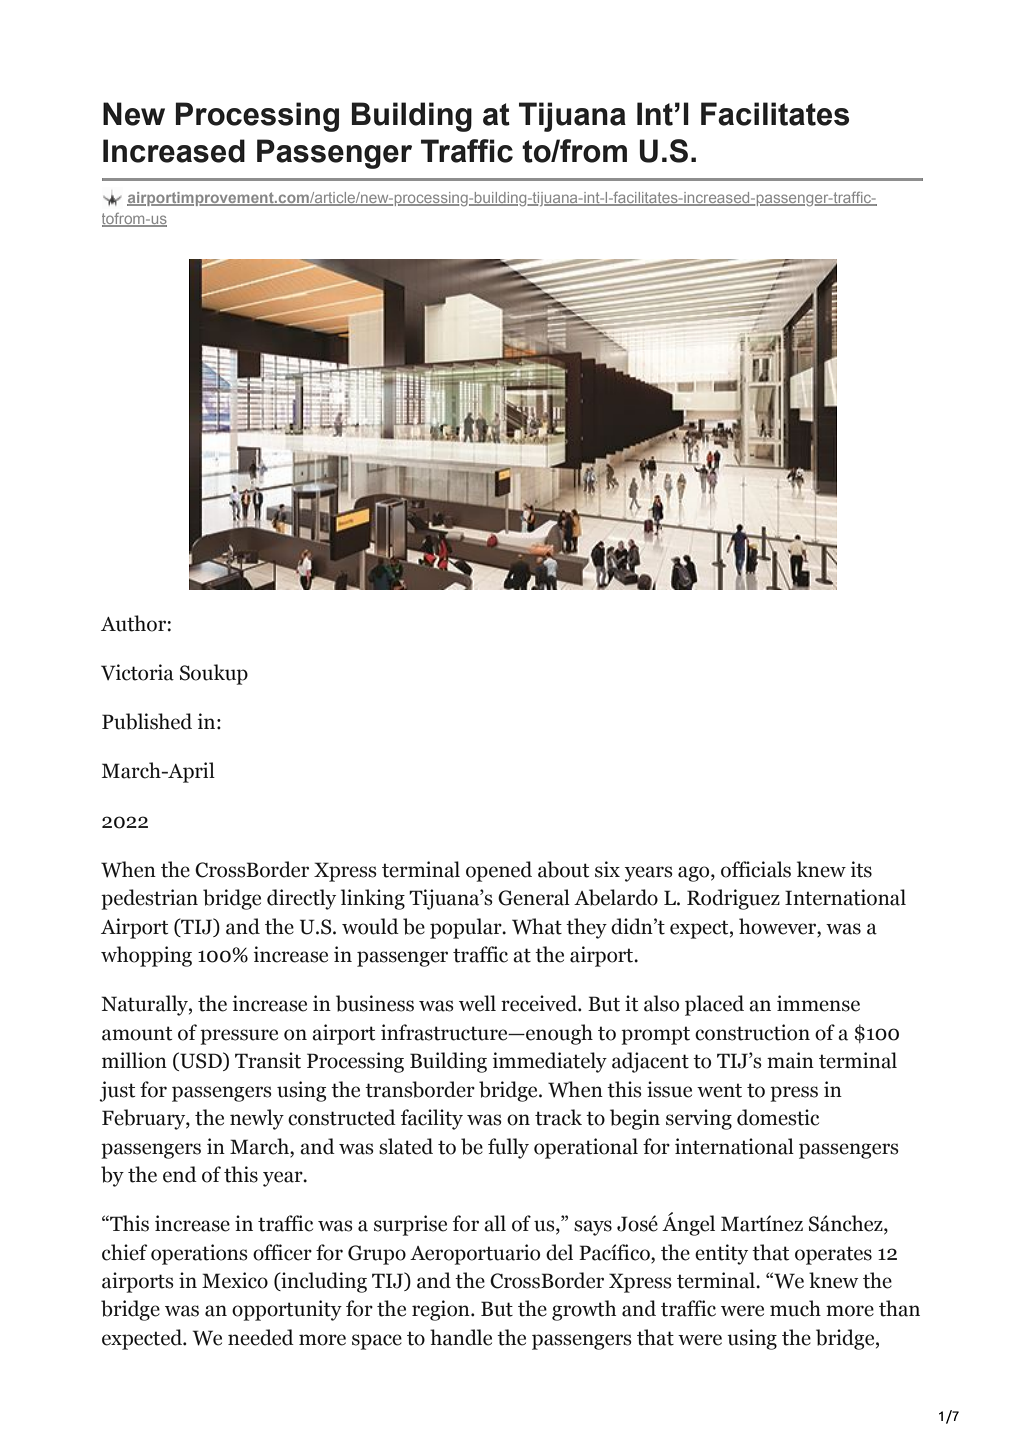 Image resolution: width=1025 pixels, height=1451 pixels. What do you see at coordinates (861, 869) in the image?
I see `its` at bounding box center [861, 869].
